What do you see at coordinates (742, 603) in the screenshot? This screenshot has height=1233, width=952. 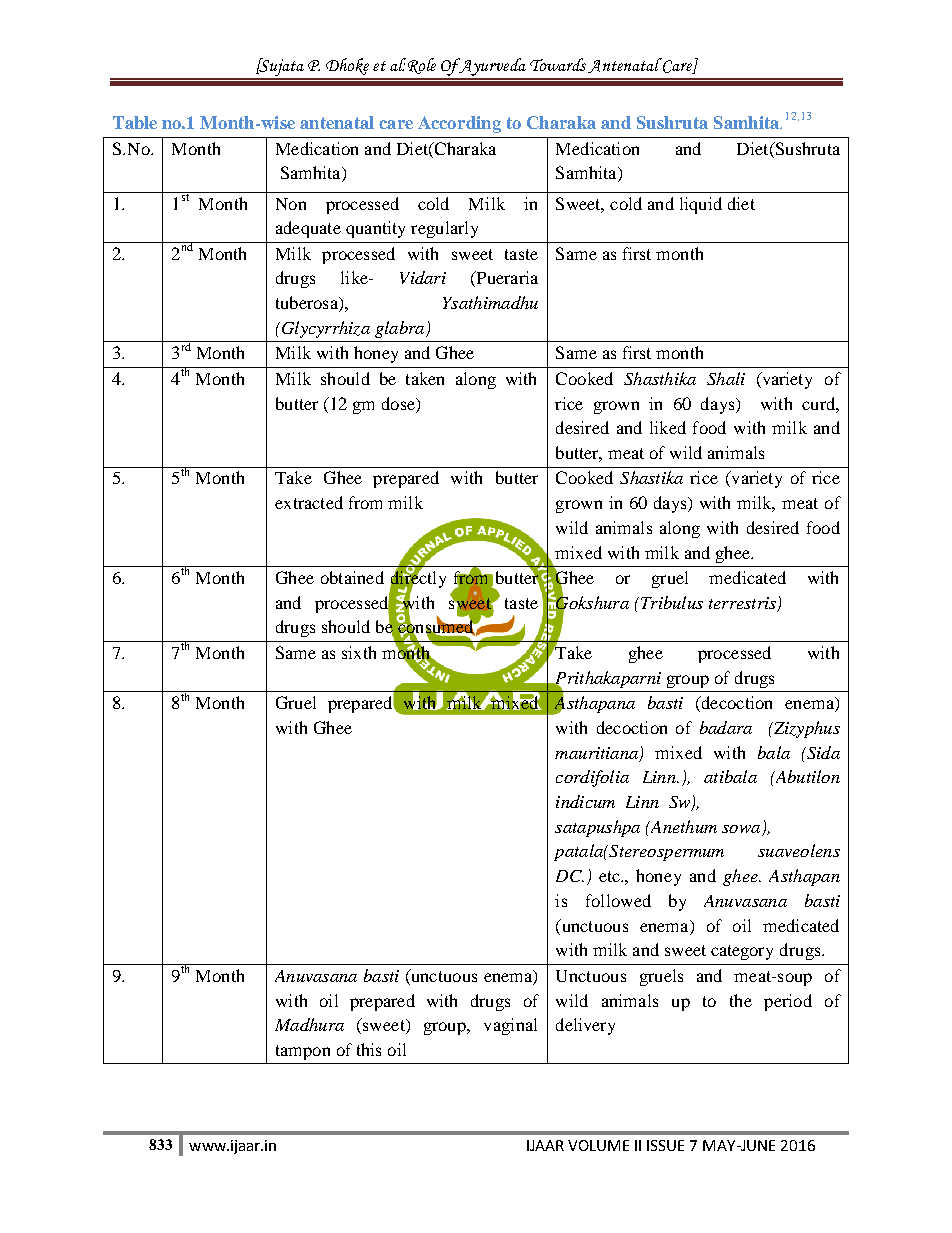 I see `terrestris` at bounding box center [742, 603].
